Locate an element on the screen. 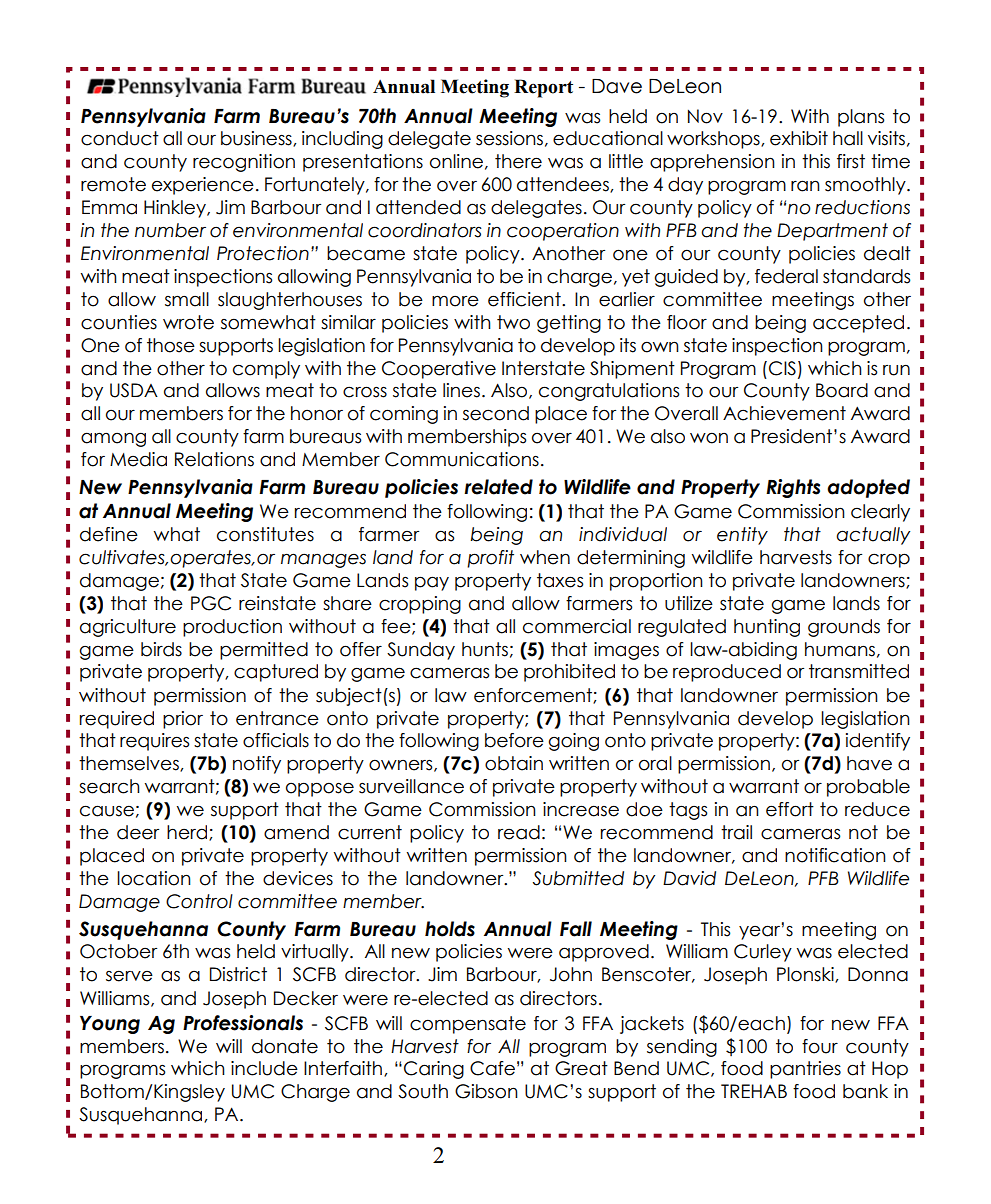  Relations is located at coordinates (214, 459).
